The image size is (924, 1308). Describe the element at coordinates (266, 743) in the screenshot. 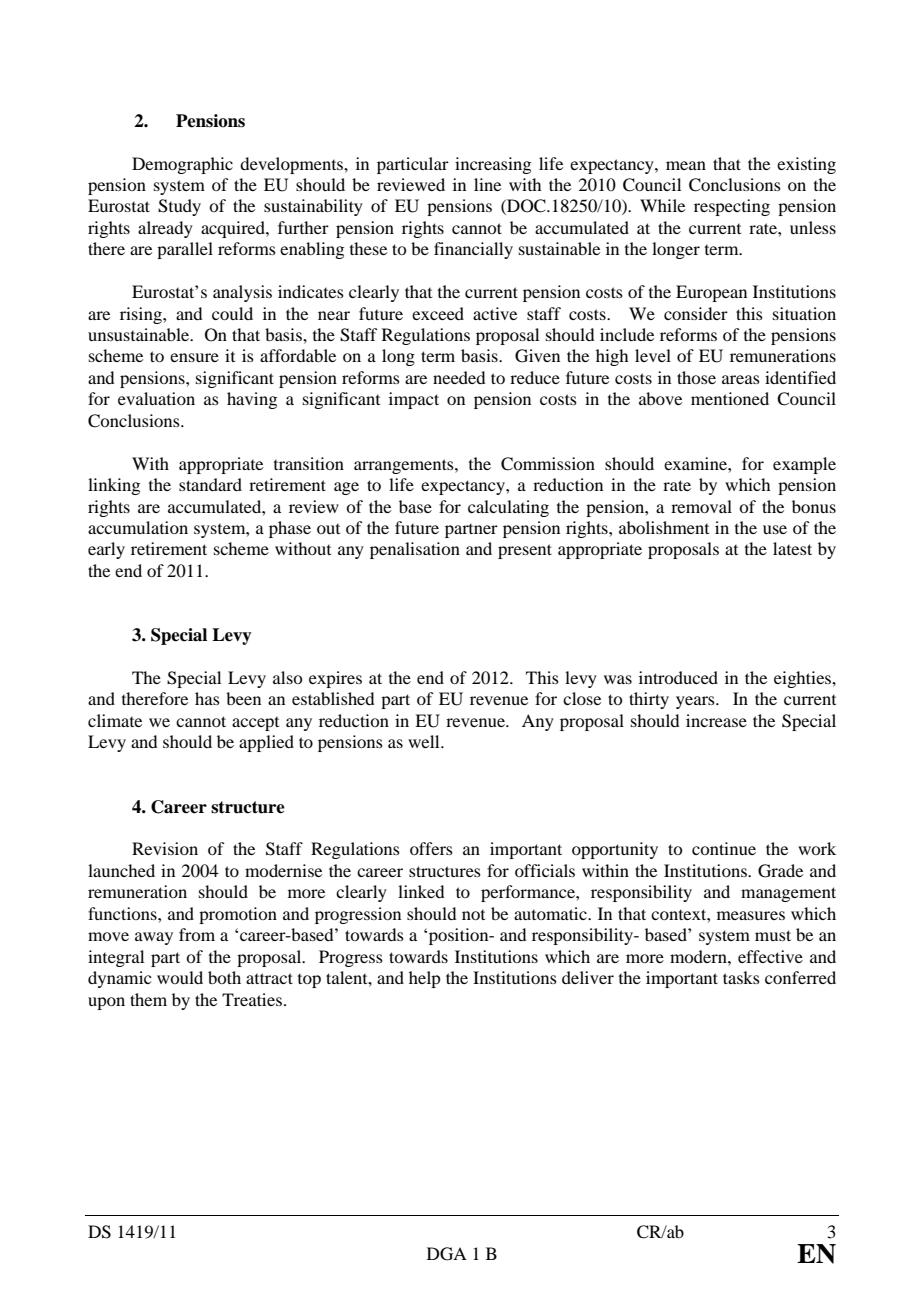

I see `applied` at that location.
